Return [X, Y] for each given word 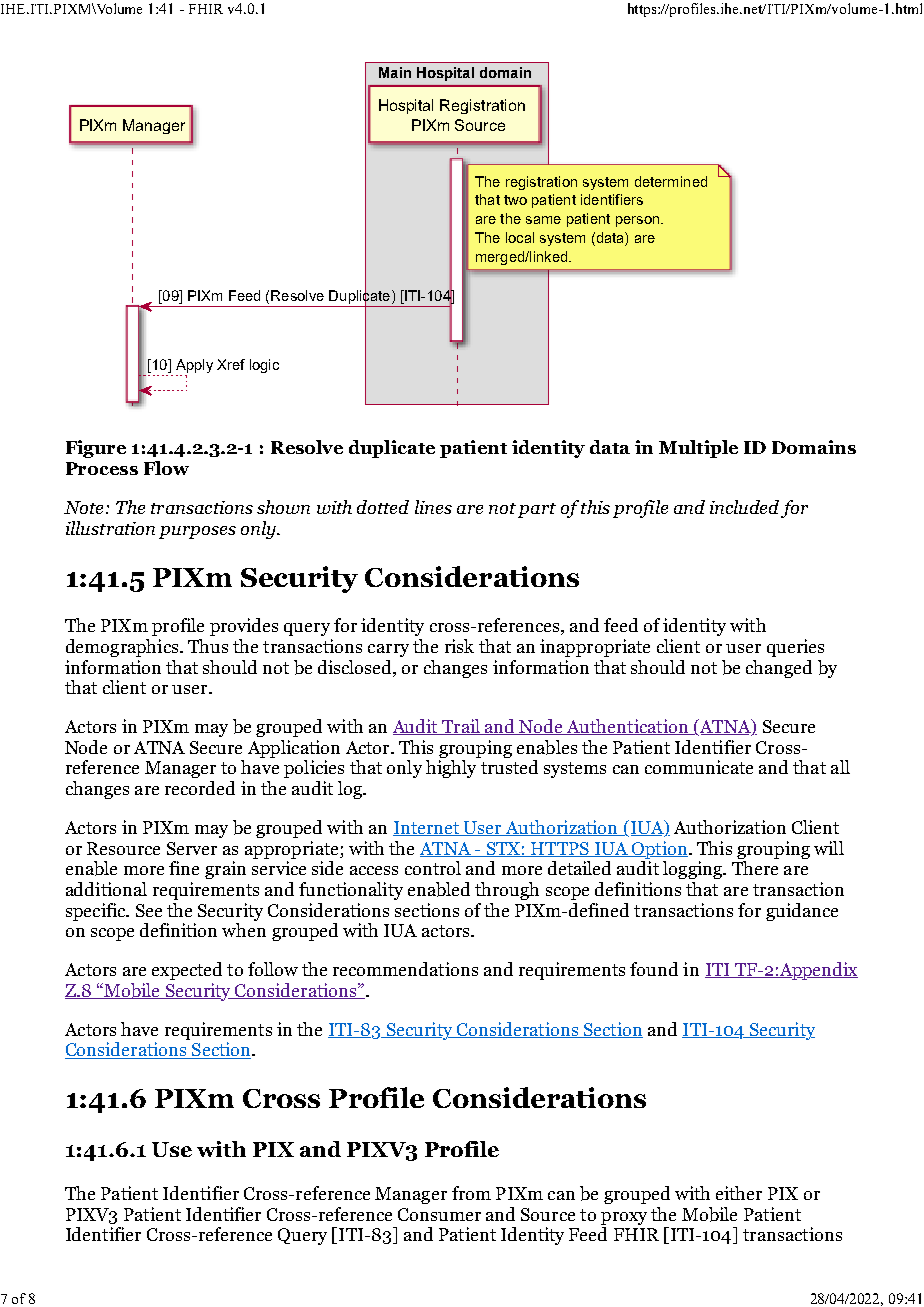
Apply [194, 367]
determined [671, 181]
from [471, 1193]
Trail [461, 727]
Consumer [439, 1214]
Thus [208, 646]
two [515, 200]
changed [779, 669]
